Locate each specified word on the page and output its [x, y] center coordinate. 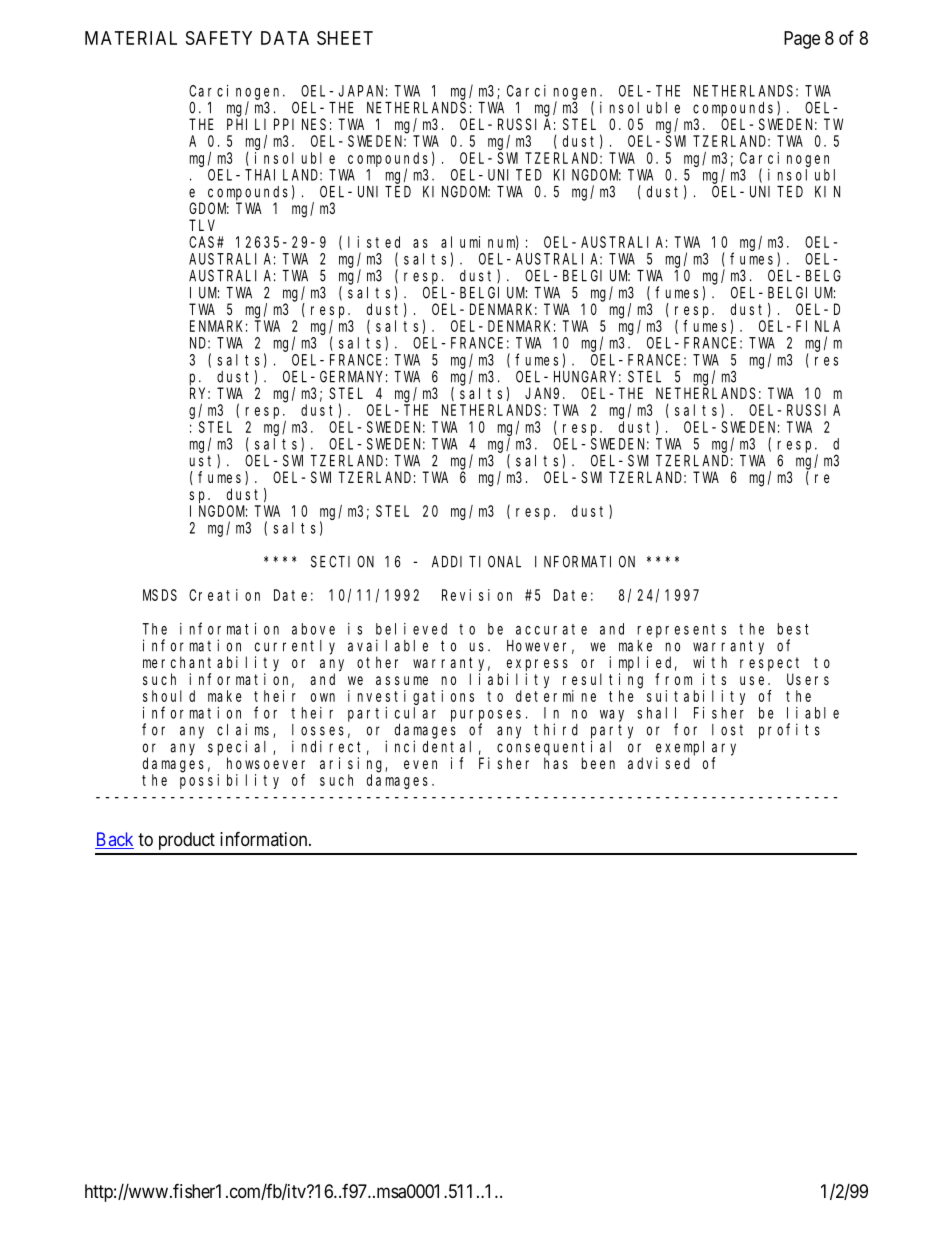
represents [682, 631]
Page [802, 40]
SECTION [342, 562]
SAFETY [219, 38]
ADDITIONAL [476, 562]
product [187, 841]
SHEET [345, 38]
